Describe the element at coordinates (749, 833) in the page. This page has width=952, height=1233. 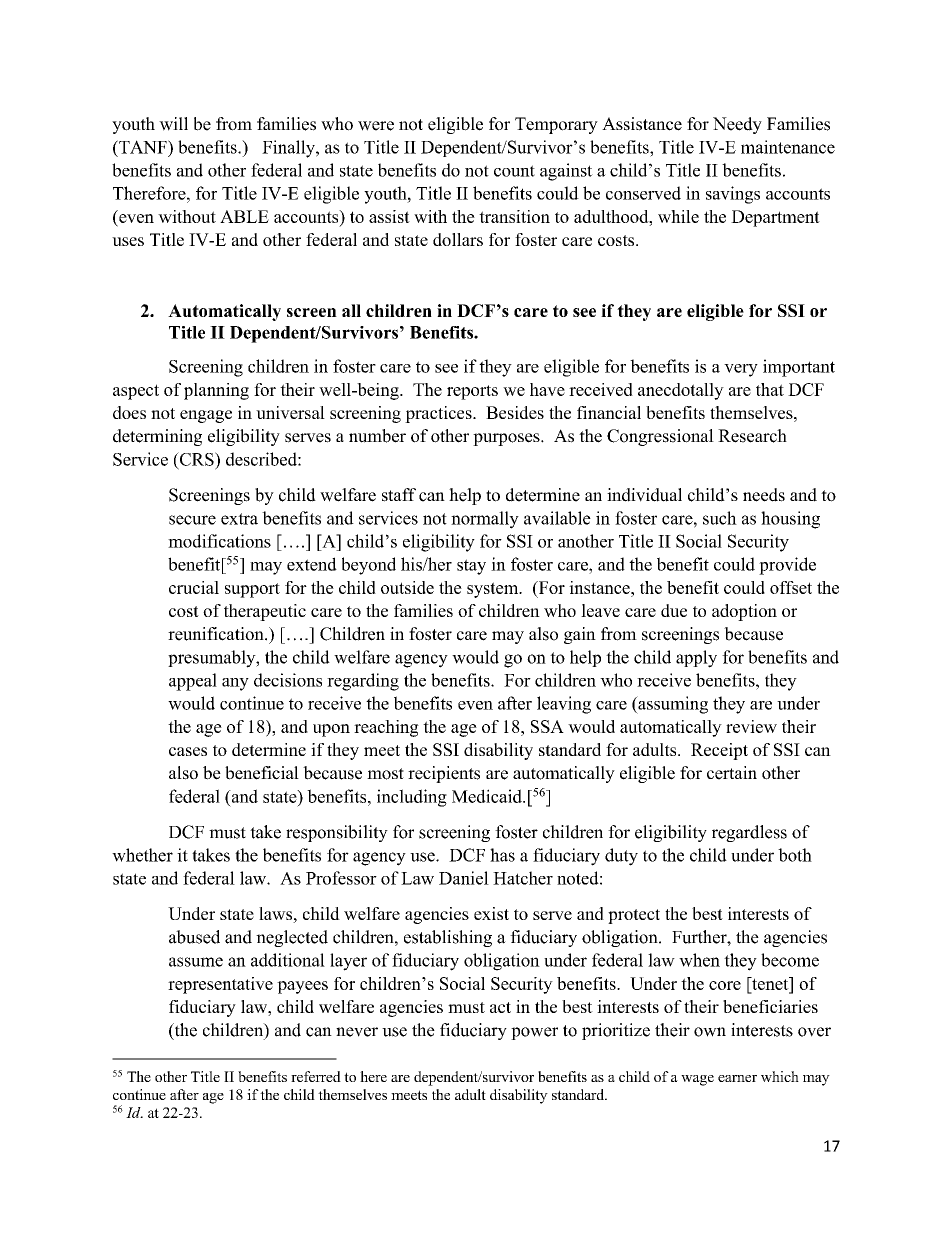
I see `regardless` at that location.
